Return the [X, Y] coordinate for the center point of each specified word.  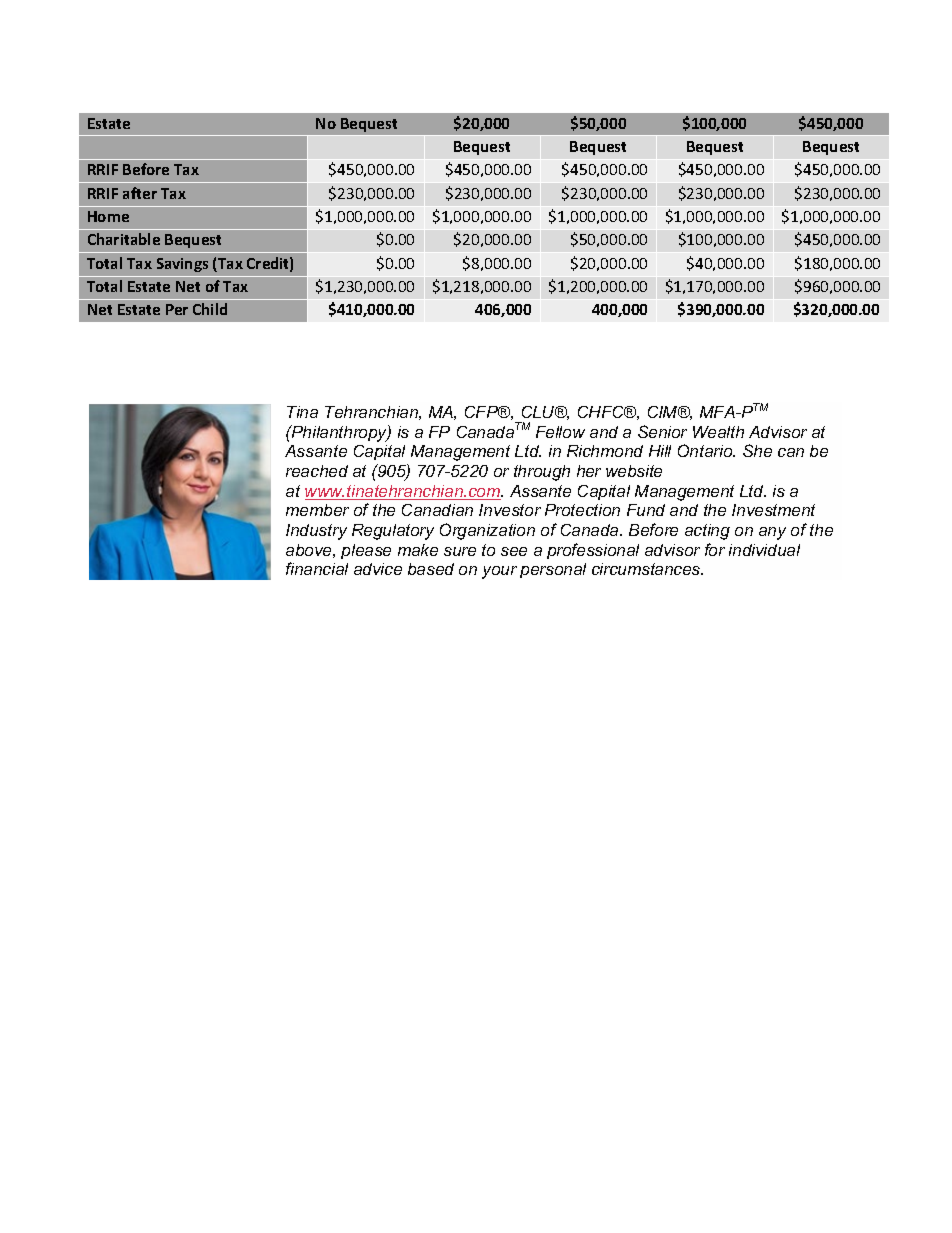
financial [317, 568]
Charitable [124, 239]
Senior [662, 431]
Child [210, 309]
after [140, 193]
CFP [483, 412]
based [431, 569]
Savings [182, 265]
